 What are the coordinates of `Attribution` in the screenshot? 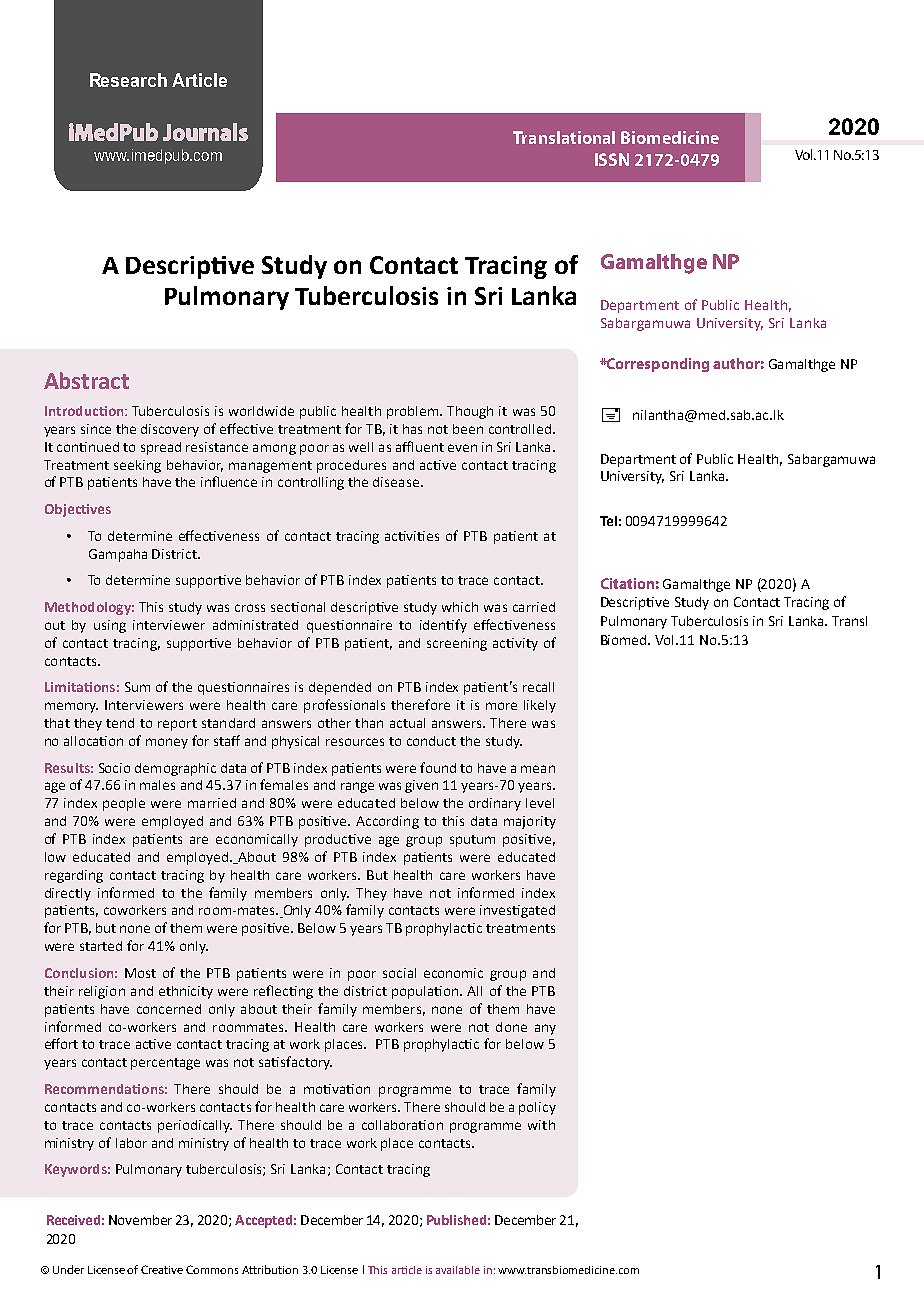 It's located at (270, 1269).
